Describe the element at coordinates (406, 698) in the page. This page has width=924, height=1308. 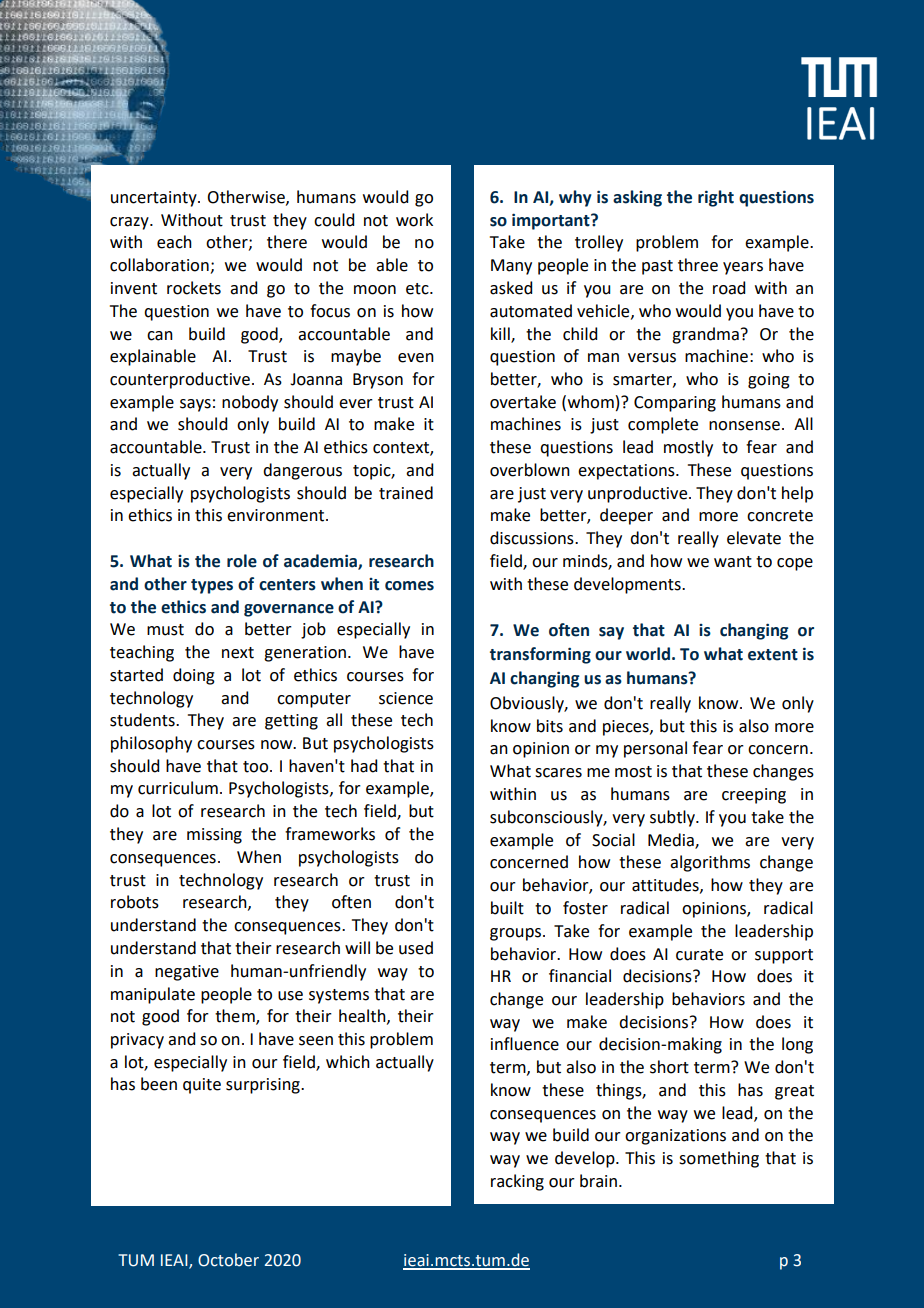
I see `science` at that location.
